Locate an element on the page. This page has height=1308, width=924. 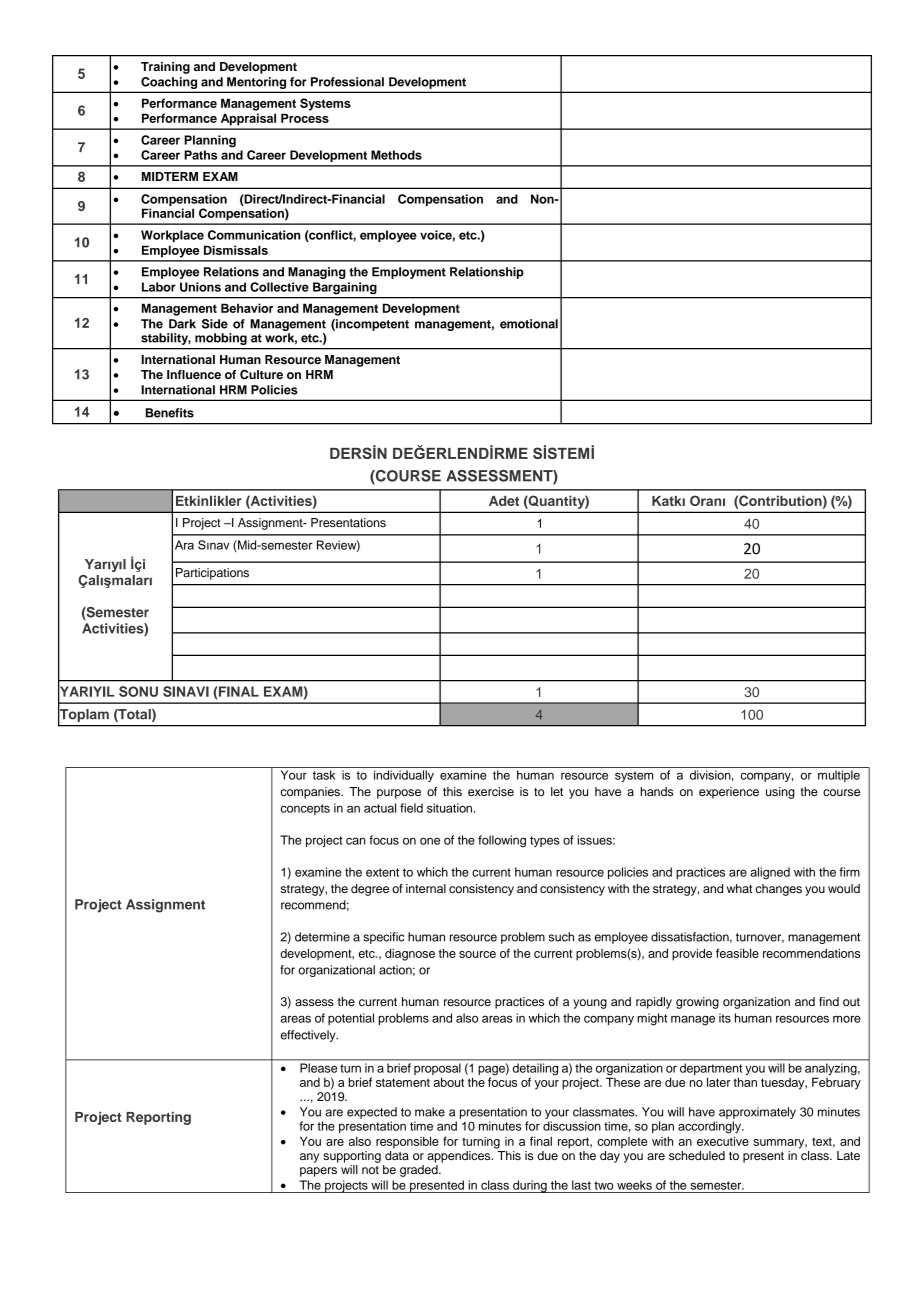
multiple is located at coordinates (839, 776).
